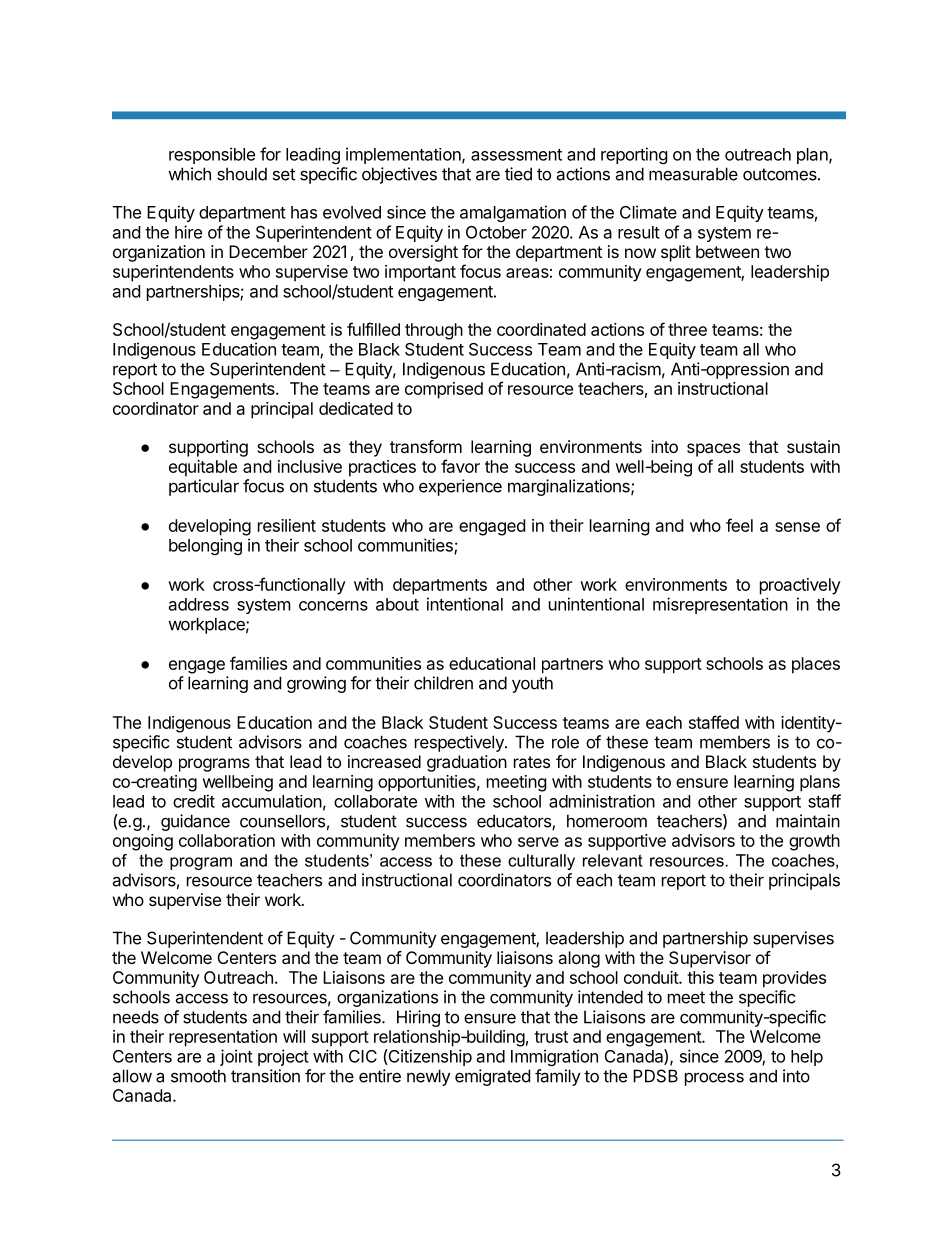 The image size is (952, 1233). What do you see at coordinates (236, 1057) in the screenshot?
I see `joint` at bounding box center [236, 1057].
